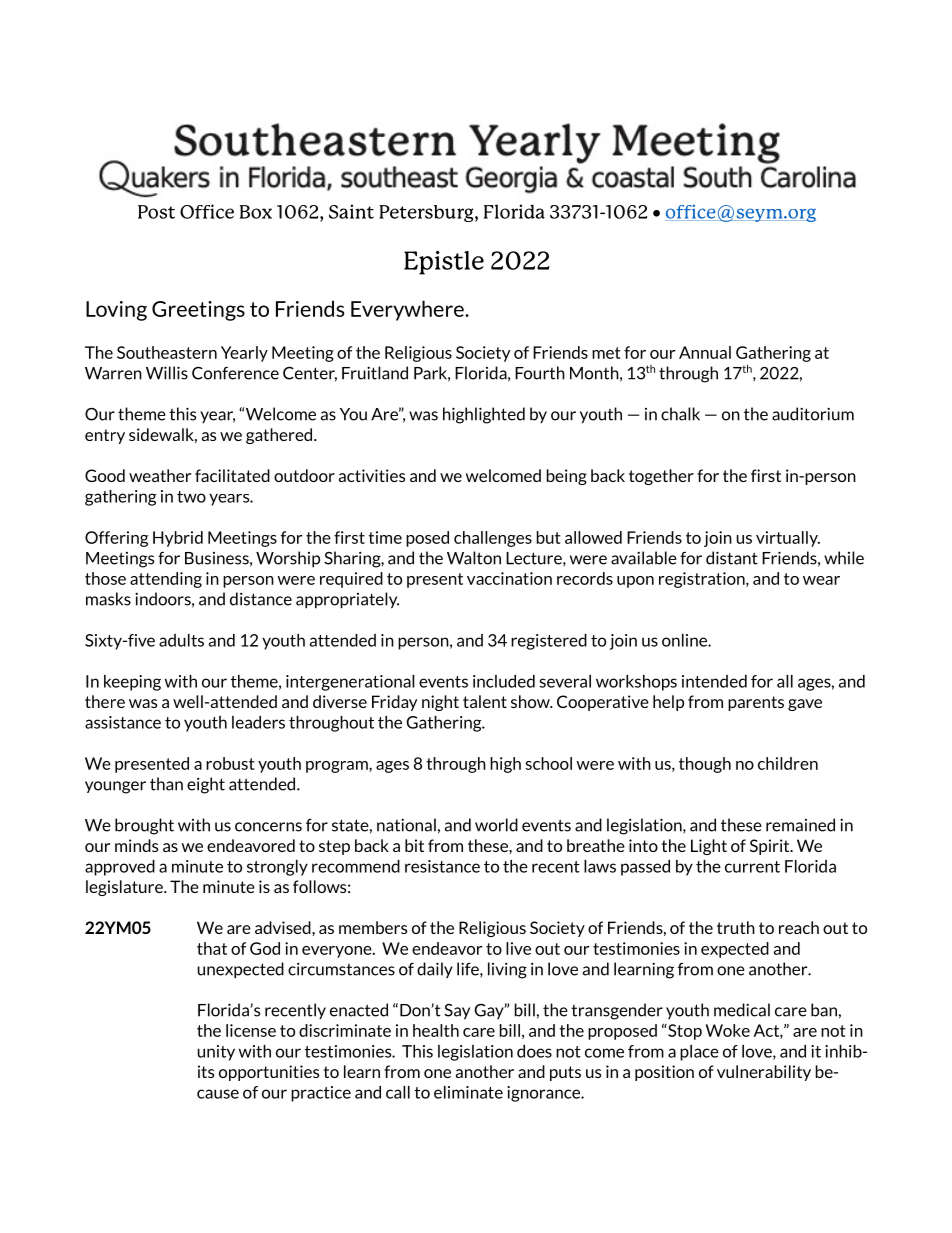 This image has width=952, height=1233. I want to click on current, so click(752, 867).
